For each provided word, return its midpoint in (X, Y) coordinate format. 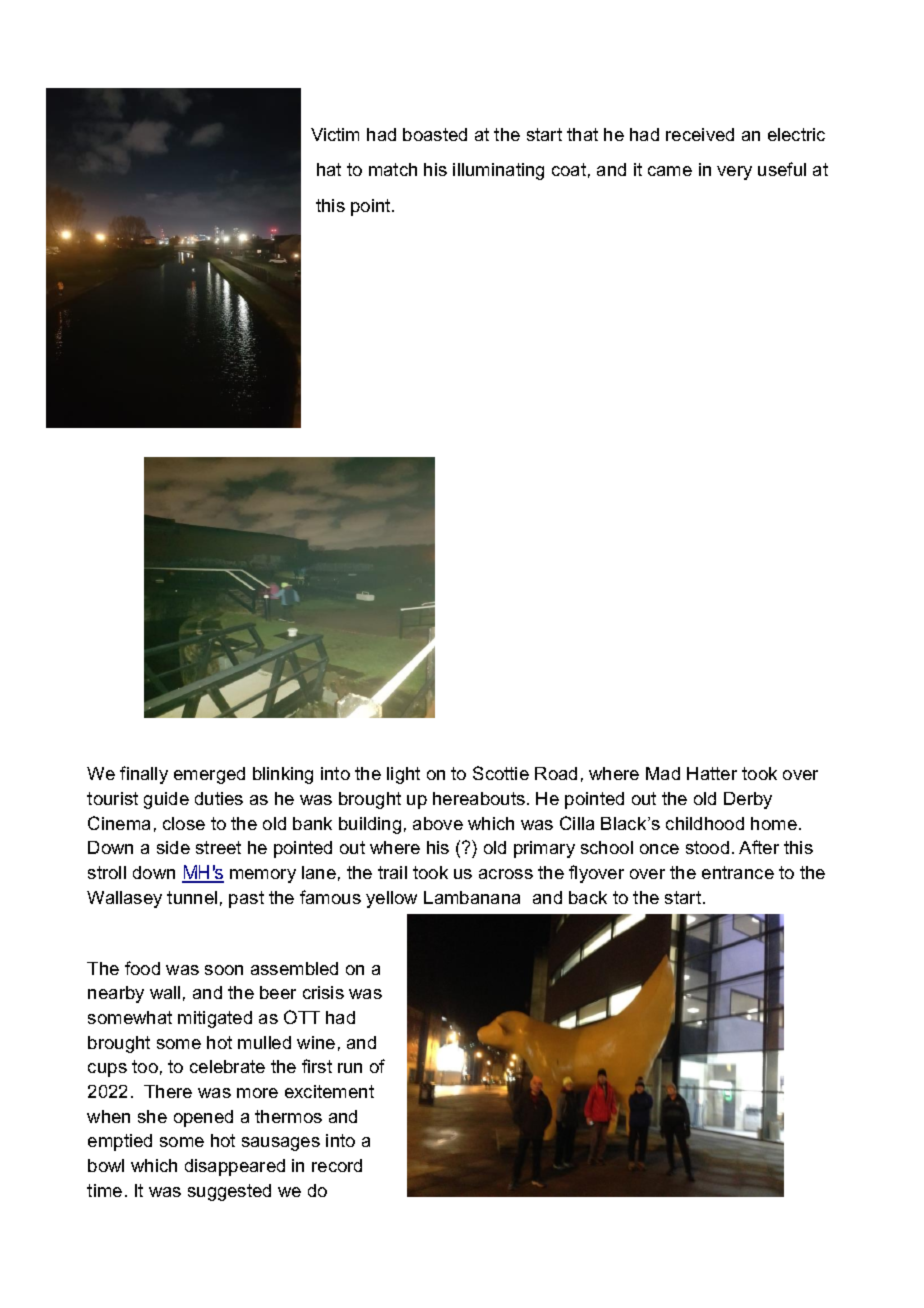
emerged (209, 775)
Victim (335, 134)
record (337, 1165)
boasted (435, 134)
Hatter (712, 773)
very (734, 173)
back (588, 897)
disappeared (235, 1167)
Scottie (501, 773)
